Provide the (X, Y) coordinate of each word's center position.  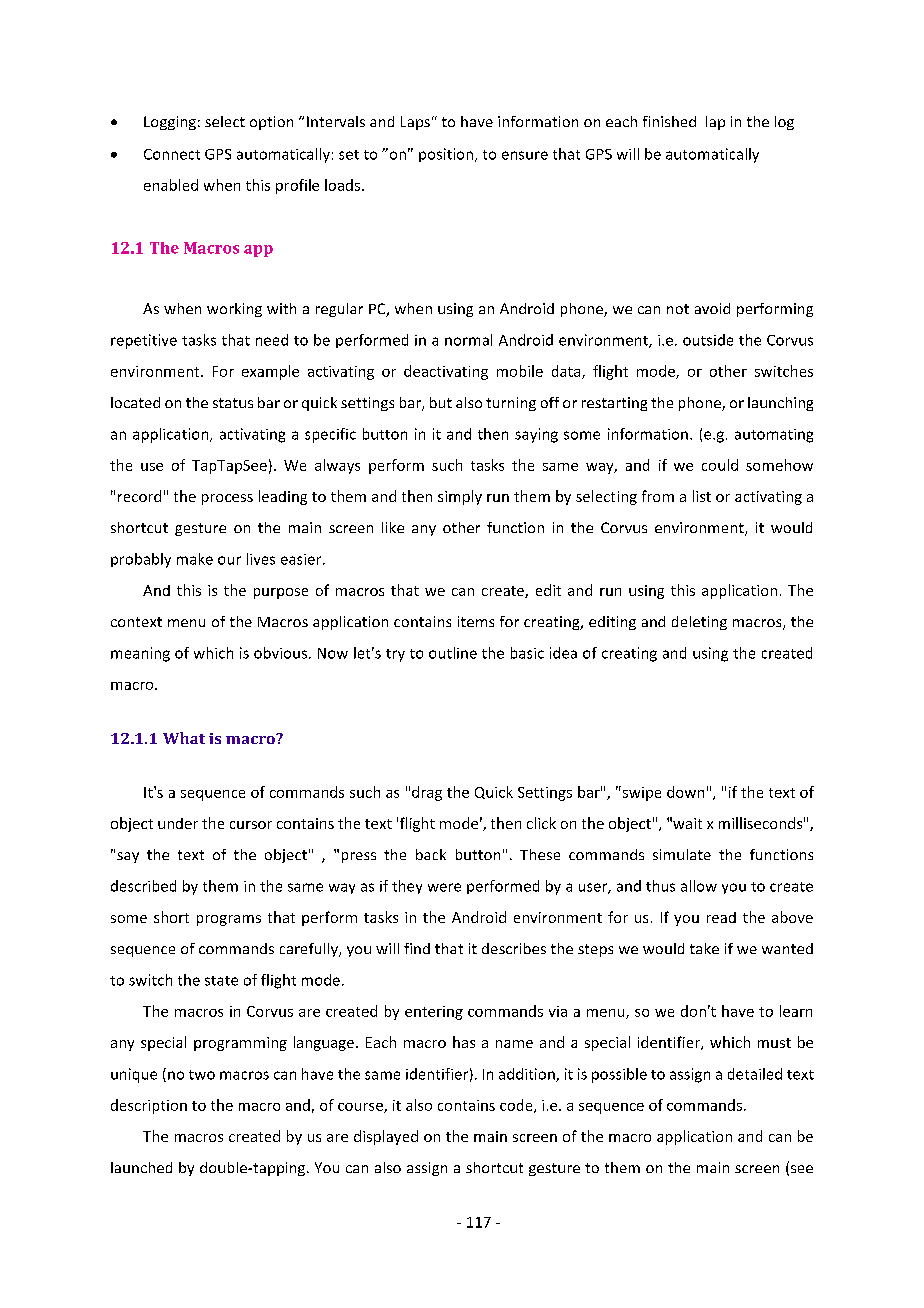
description (149, 1106)
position (446, 155)
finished (669, 121)
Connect (172, 154)
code (517, 1106)
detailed (755, 1074)
